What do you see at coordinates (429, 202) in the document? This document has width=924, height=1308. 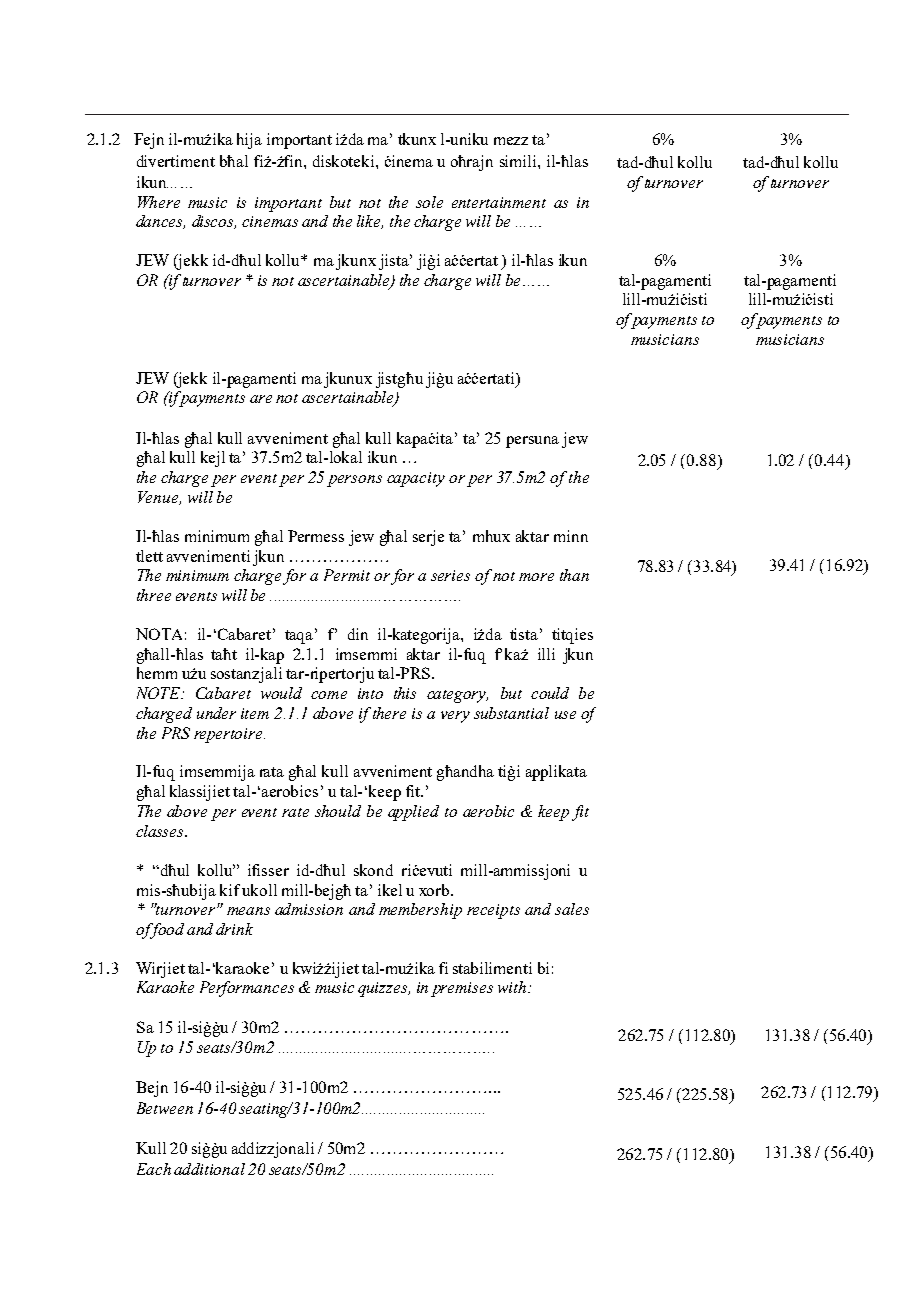 I see `sole` at bounding box center [429, 202].
